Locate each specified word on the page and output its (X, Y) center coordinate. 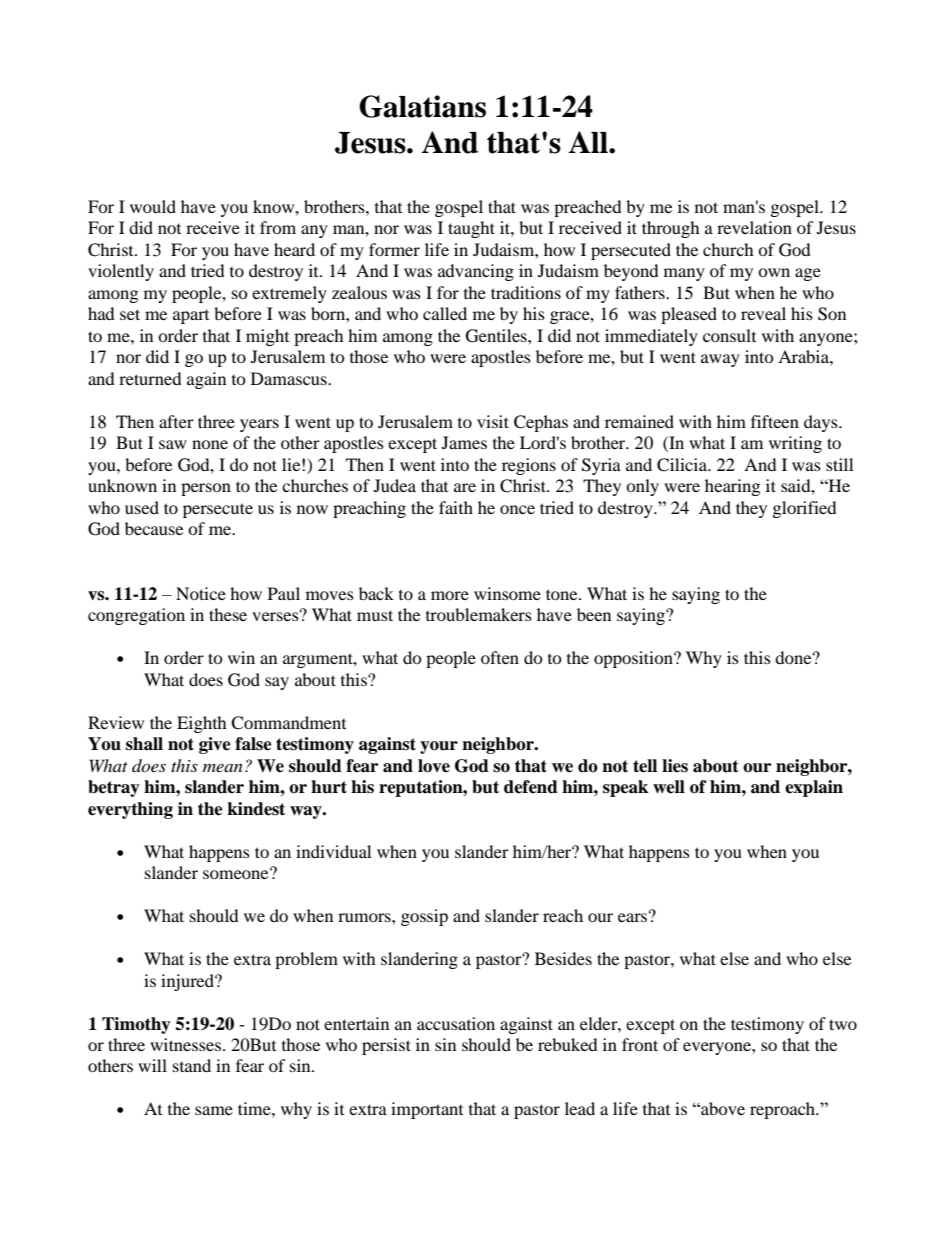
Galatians (422, 106)
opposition (634, 659)
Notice (201, 593)
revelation (754, 227)
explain (814, 788)
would (153, 206)
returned (150, 378)
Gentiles (497, 336)
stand (192, 1065)
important (427, 1110)
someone (237, 873)
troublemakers (479, 614)
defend (531, 787)
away (720, 360)
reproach (783, 1110)
